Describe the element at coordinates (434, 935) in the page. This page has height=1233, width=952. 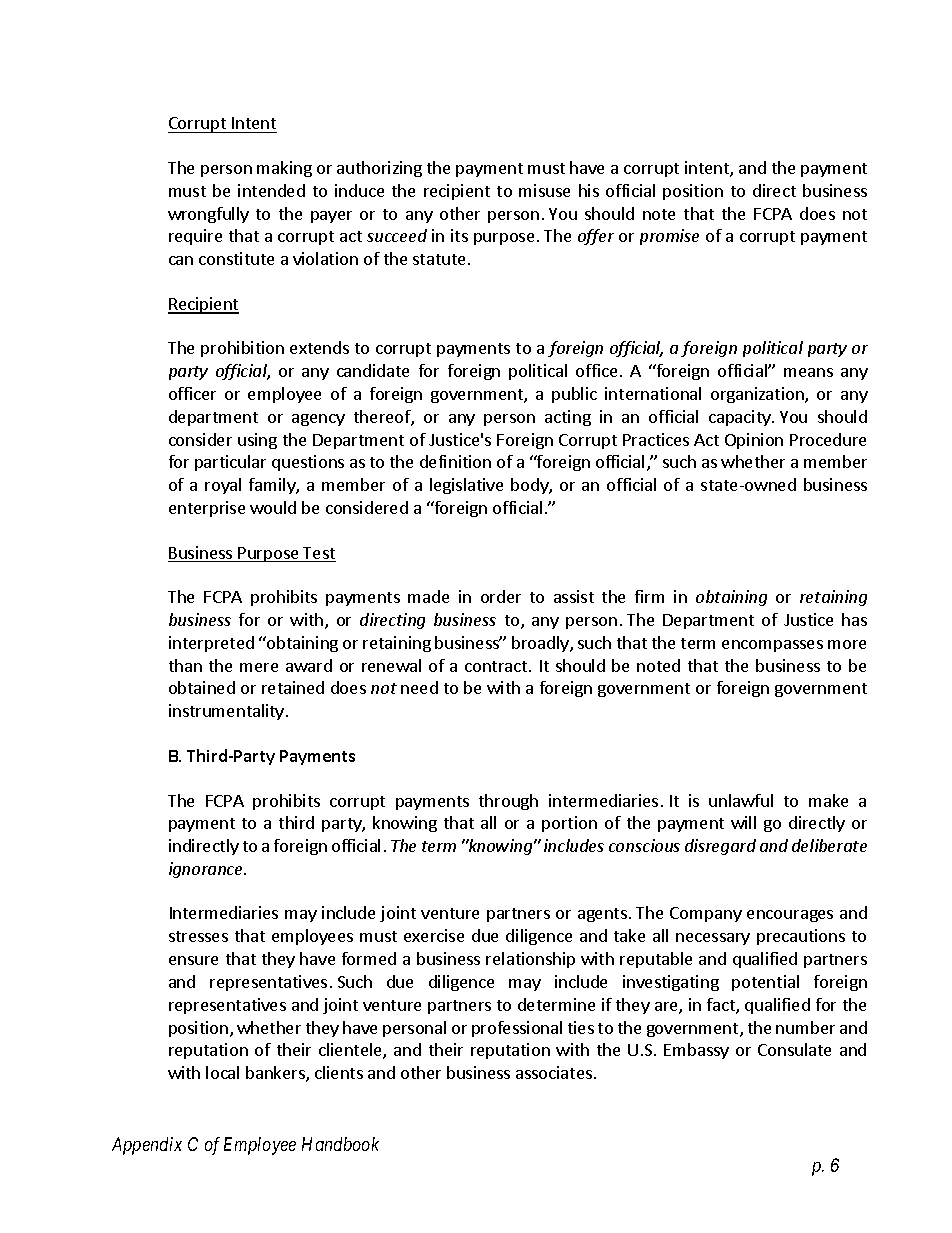
I see `exercise` at that location.
